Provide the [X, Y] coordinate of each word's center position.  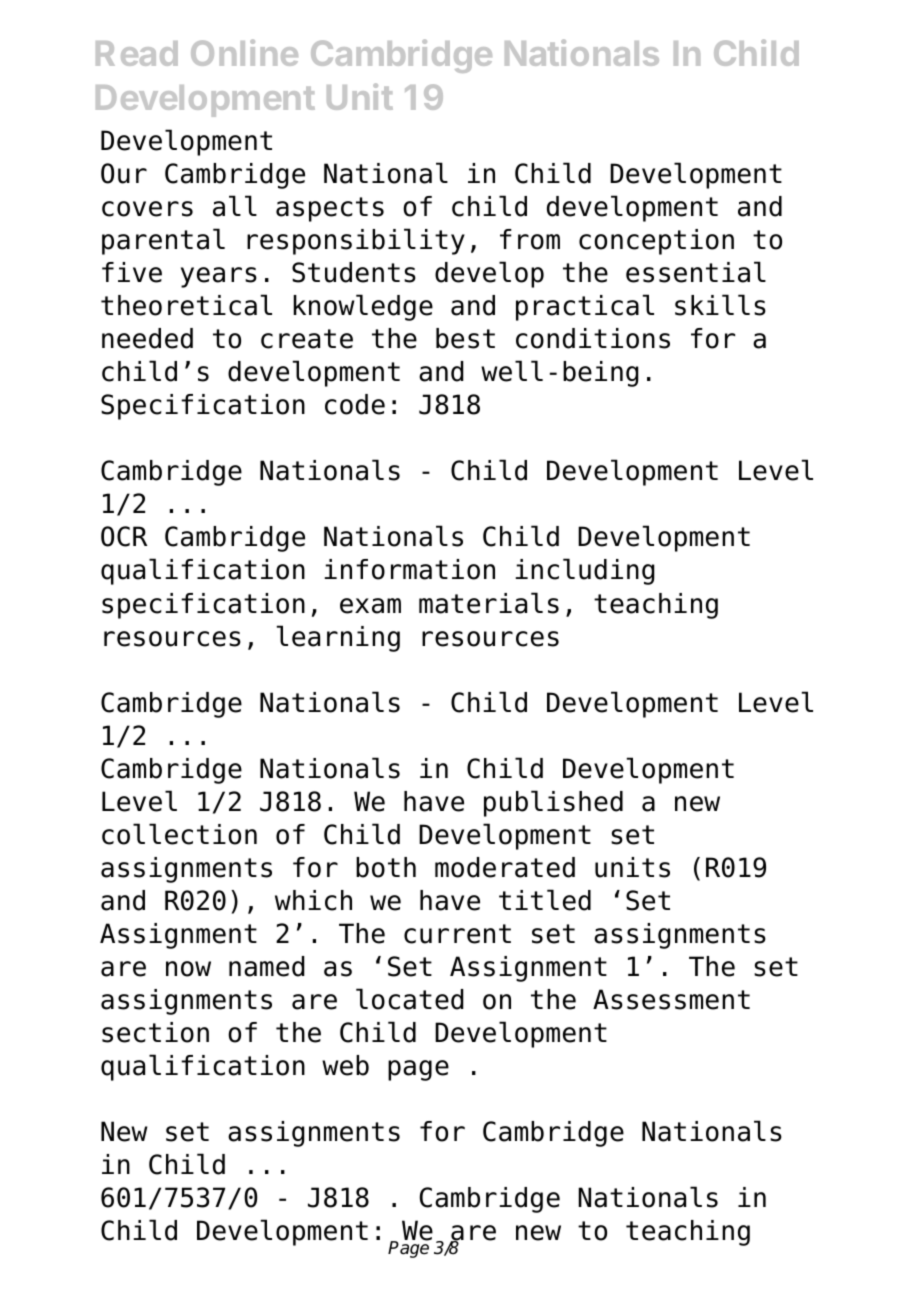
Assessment [671, 999]
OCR [124, 536]
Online [244, 52]
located [410, 999]
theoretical [186, 305]
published [553, 803]
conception [656, 242]
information [409, 569]
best [465, 338]
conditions [593, 338]
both [386, 867]
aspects [330, 209]
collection [179, 834]
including [585, 571]
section [155, 1032]
